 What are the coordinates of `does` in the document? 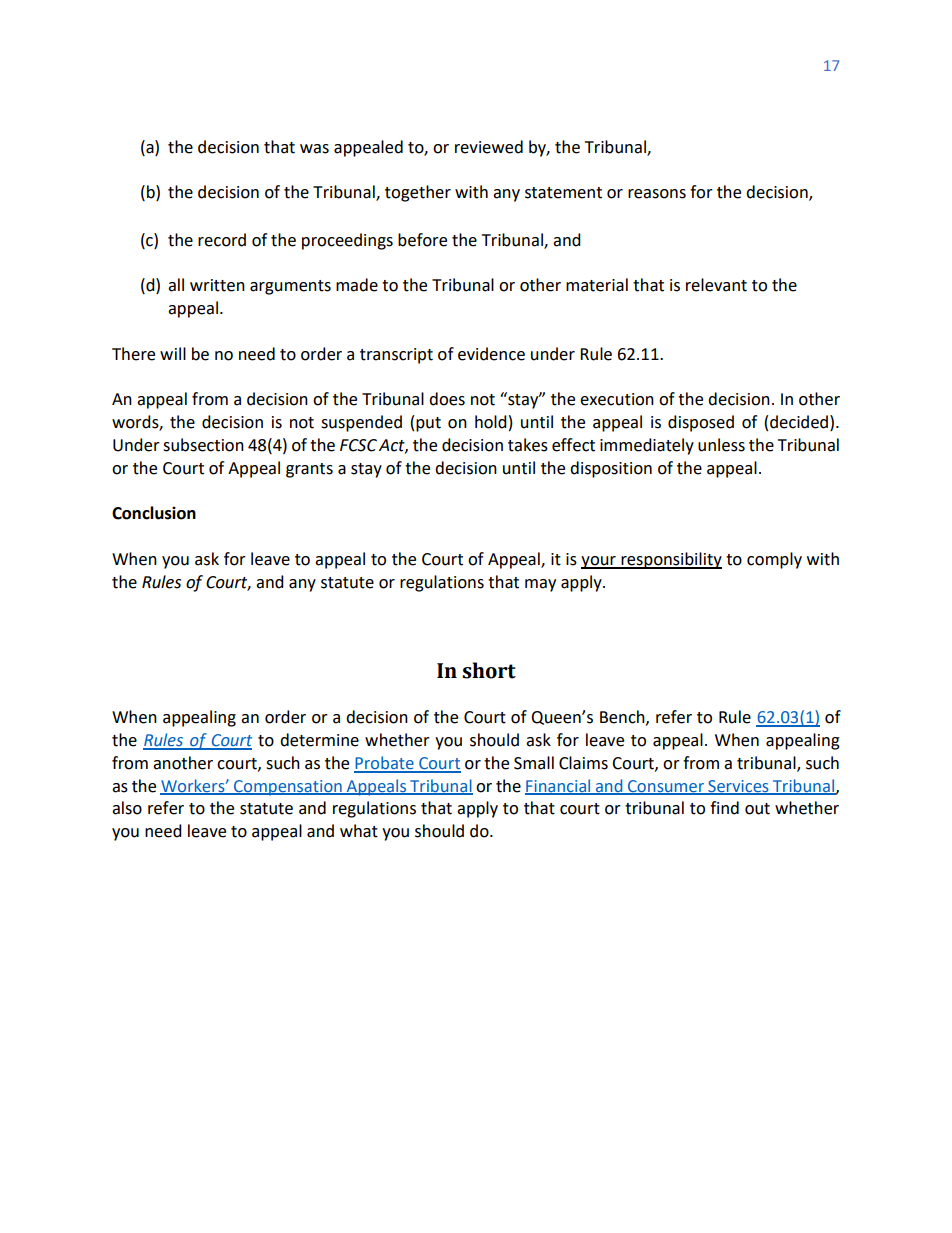 It's located at (447, 399).
